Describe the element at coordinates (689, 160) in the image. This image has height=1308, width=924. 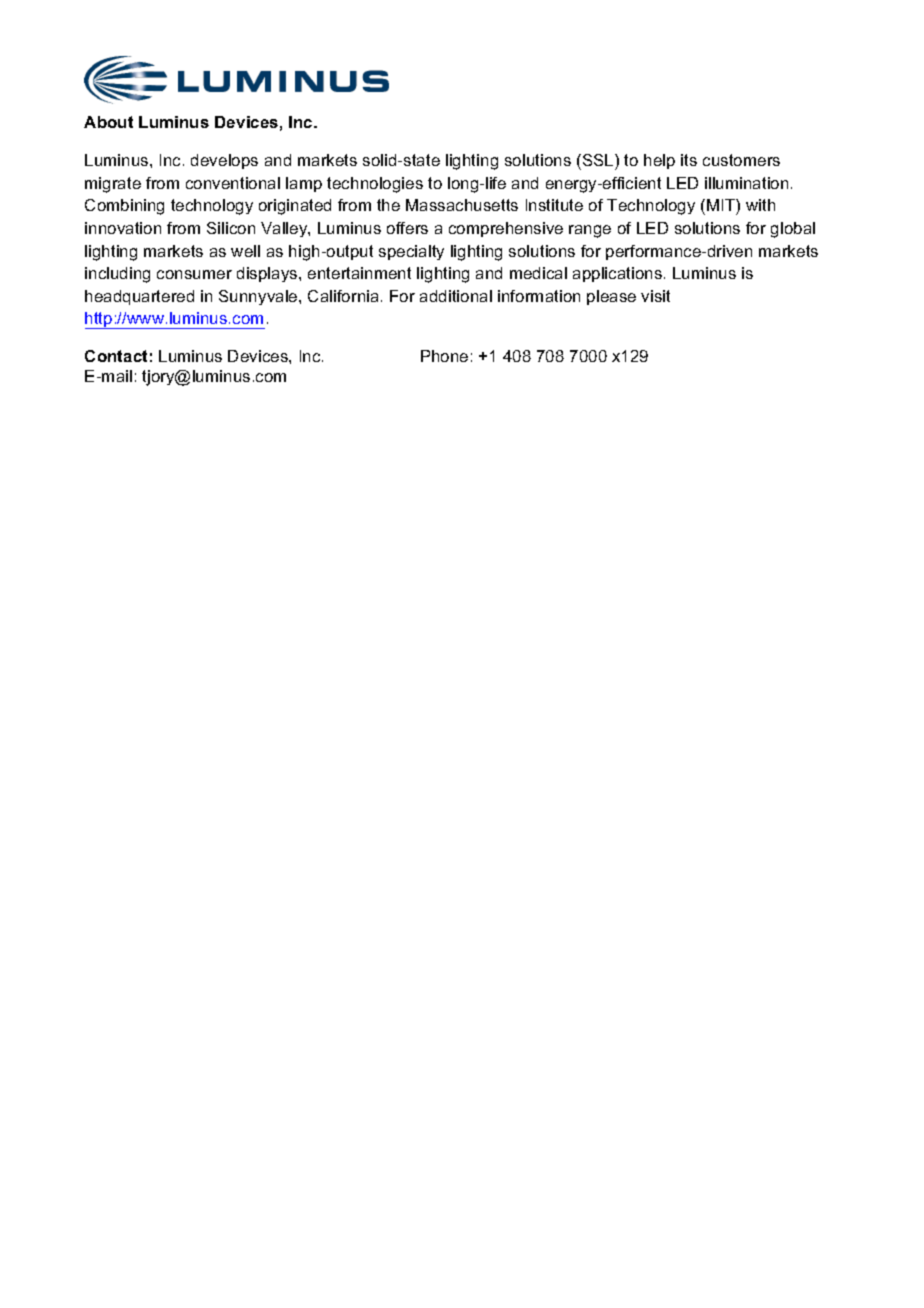
I see `its` at that location.
